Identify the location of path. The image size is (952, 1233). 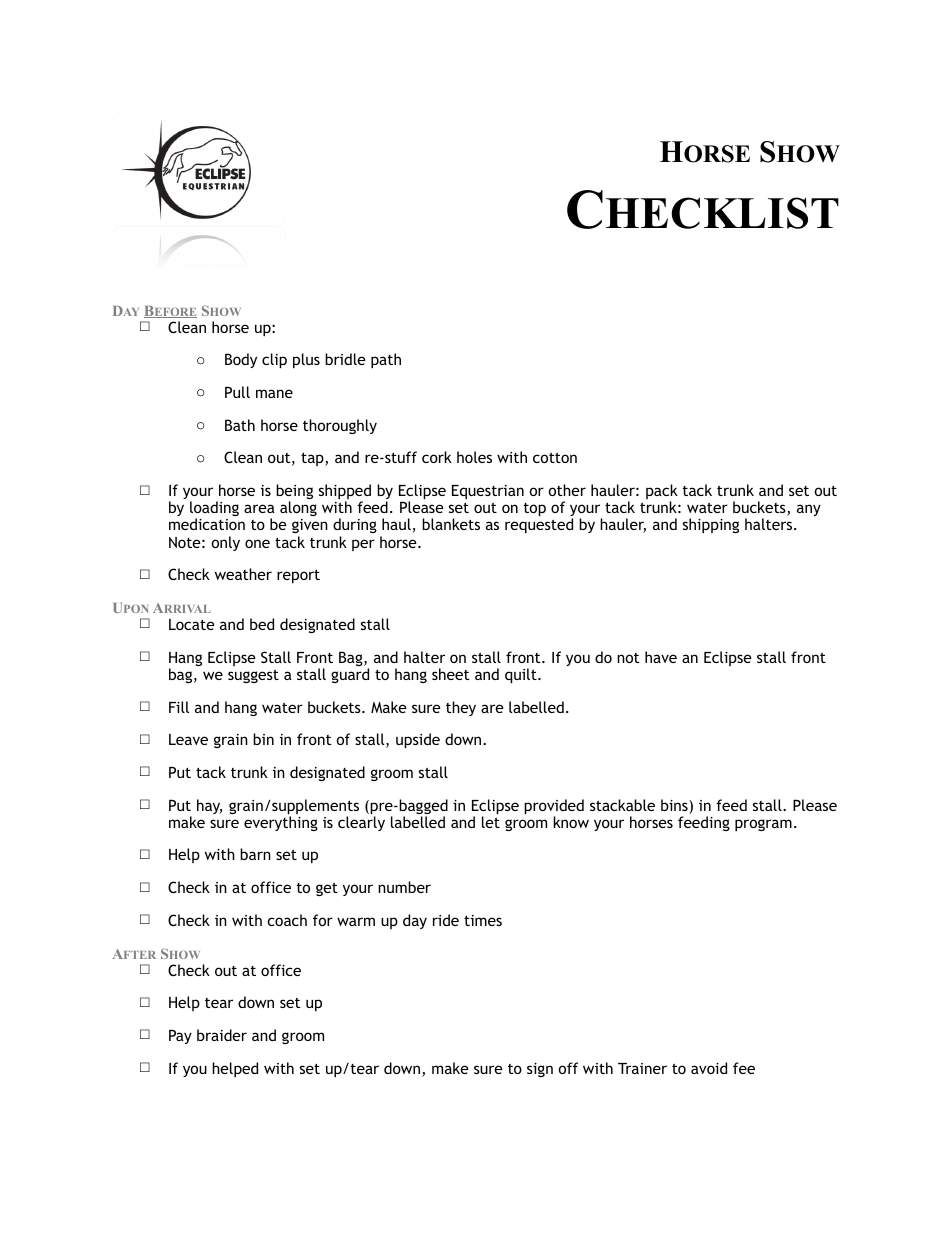
(386, 360).
